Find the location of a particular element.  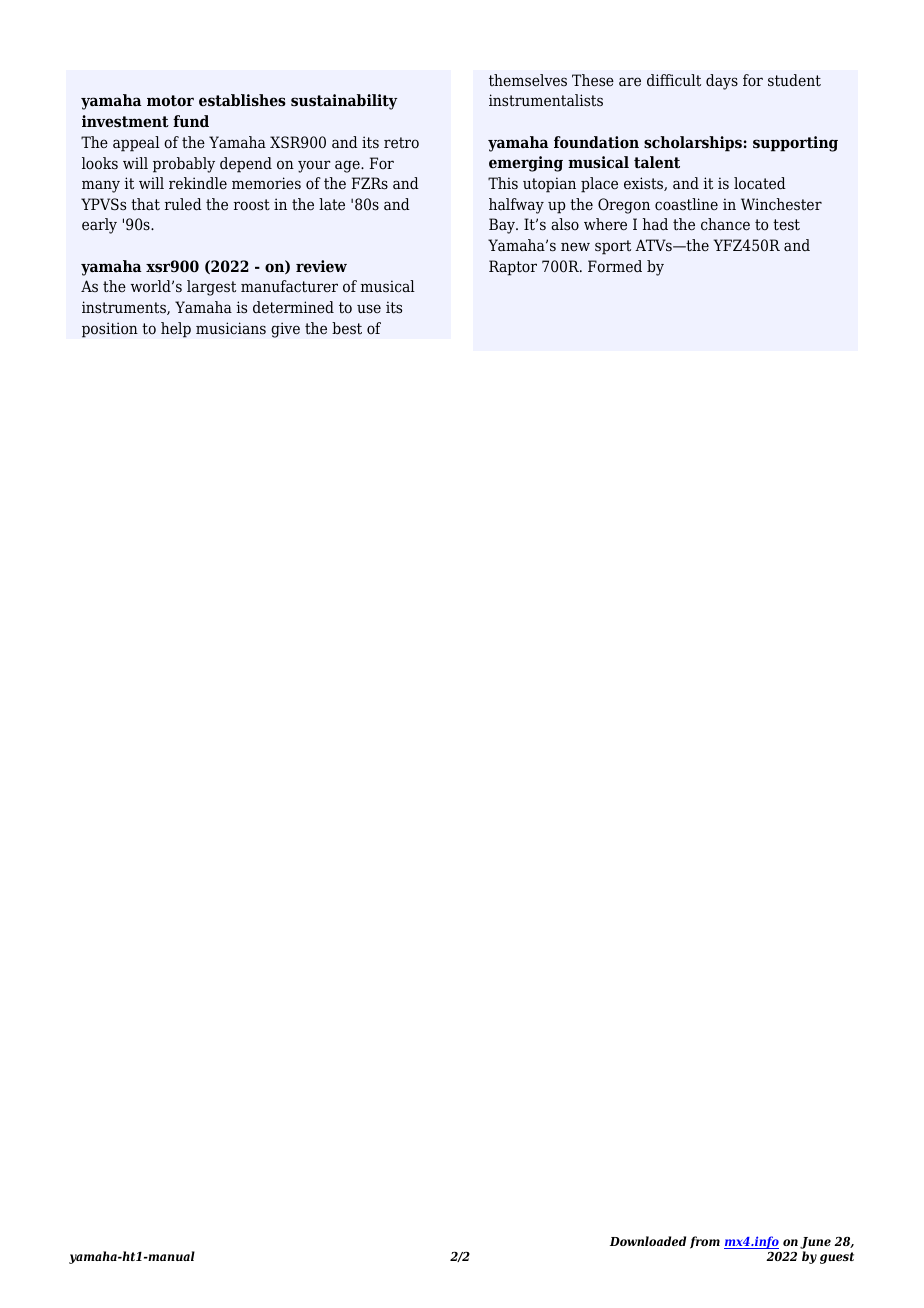

fund is located at coordinates (191, 121).
